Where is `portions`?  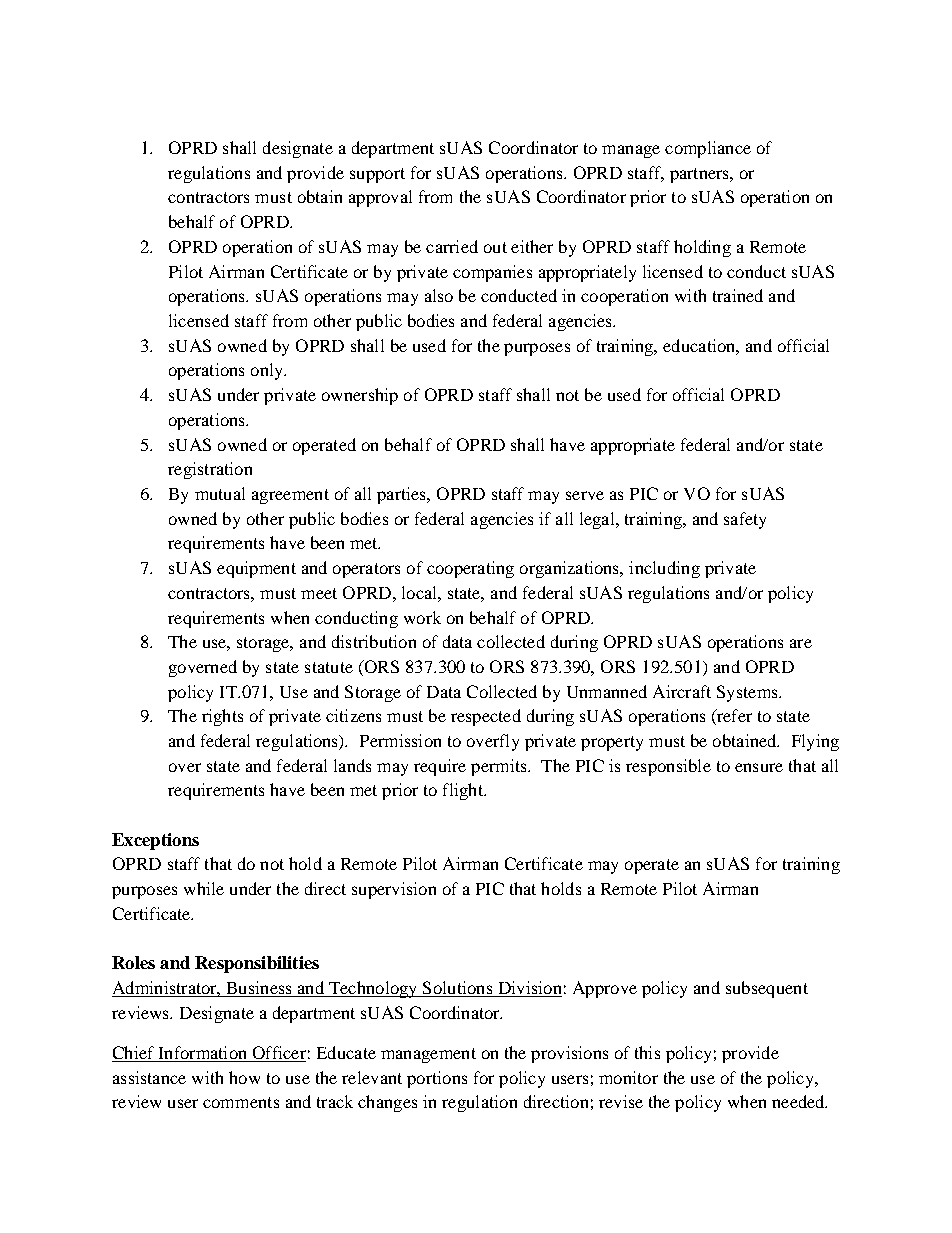
portions is located at coordinates (437, 1079).
